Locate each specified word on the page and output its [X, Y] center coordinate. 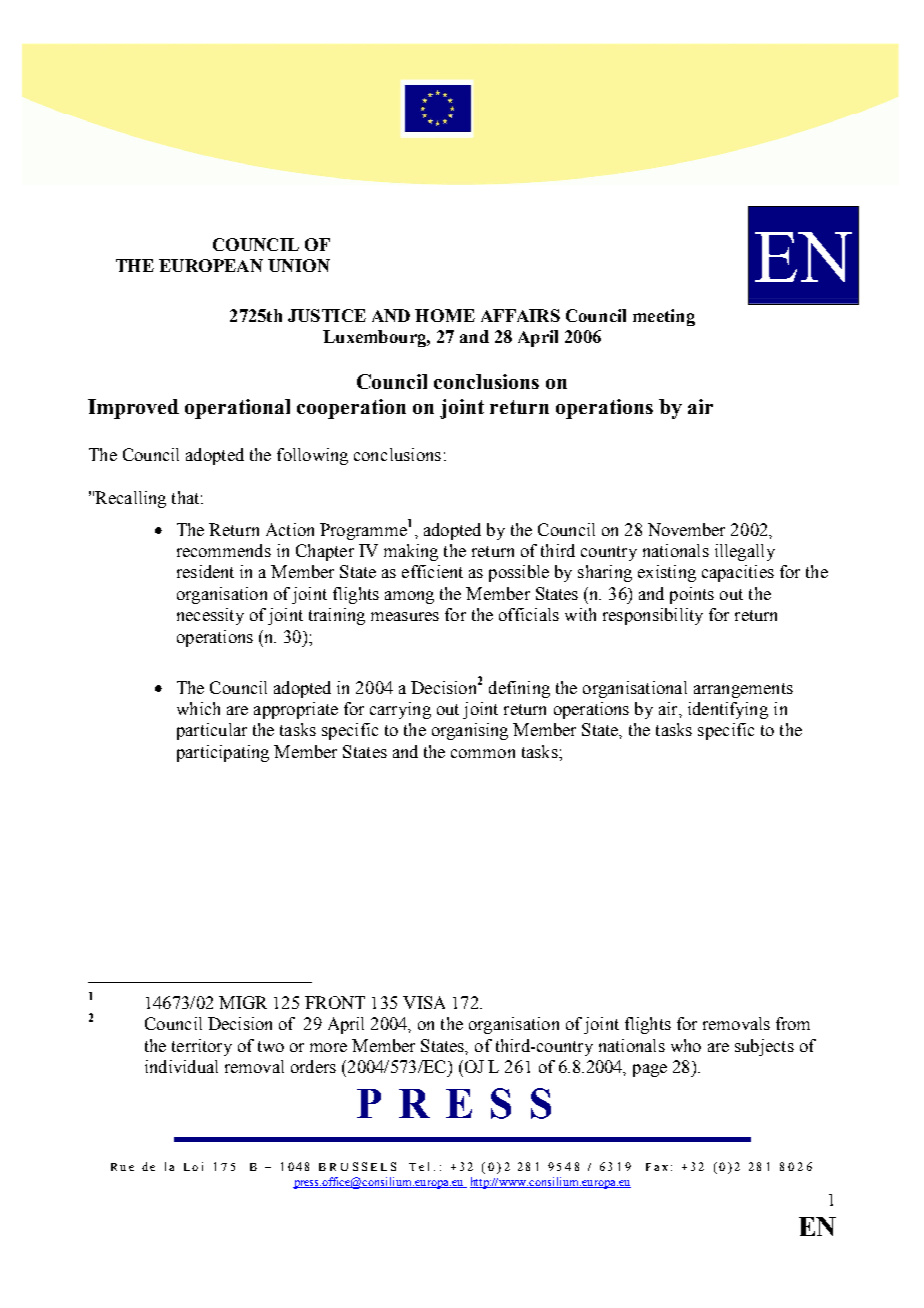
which [198, 708]
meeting [664, 317]
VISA [424, 1002]
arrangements [743, 690]
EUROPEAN [211, 265]
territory [202, 1047]
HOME [445, 315]
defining [519, 689]
